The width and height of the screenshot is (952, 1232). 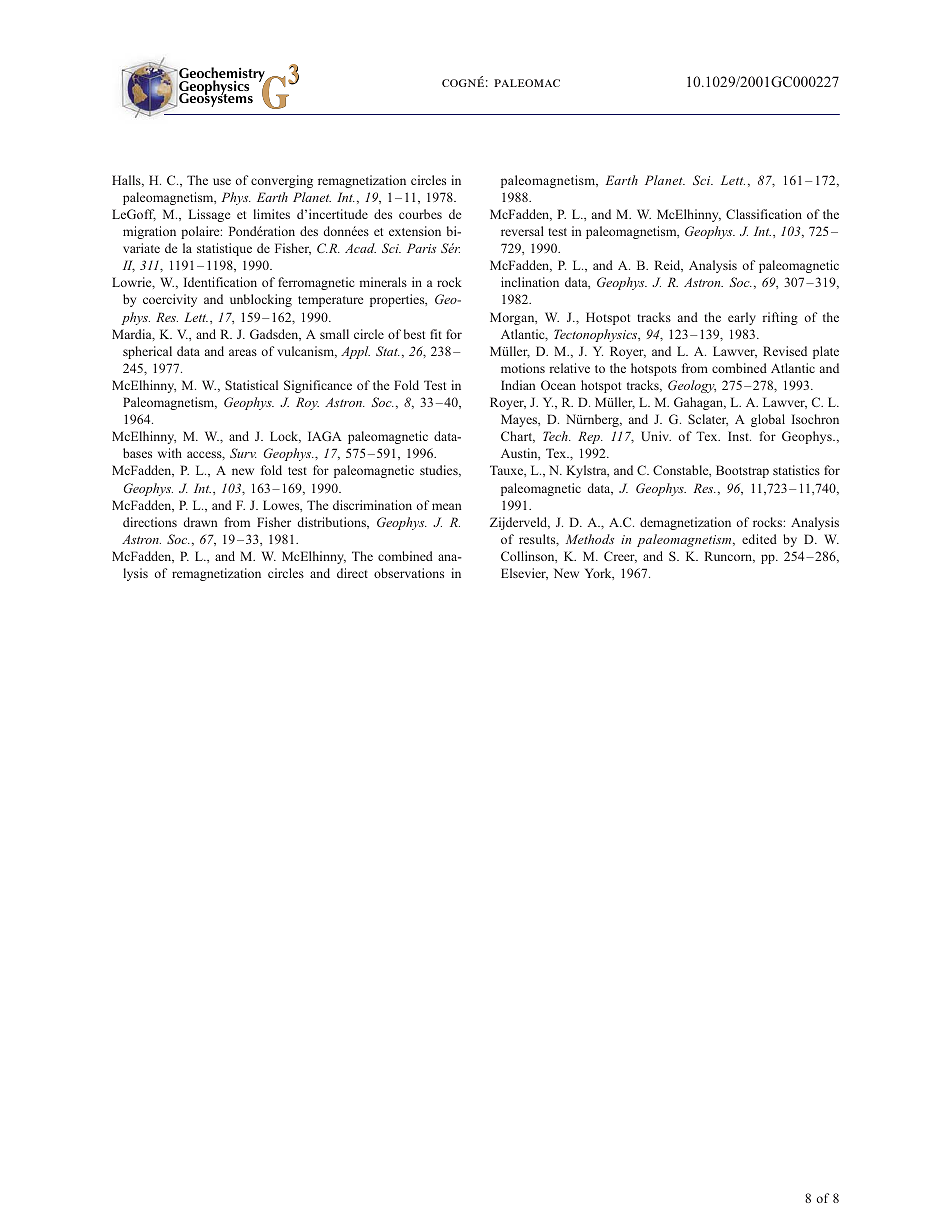 I want to click on drawn, so click(x=200, y=522).
